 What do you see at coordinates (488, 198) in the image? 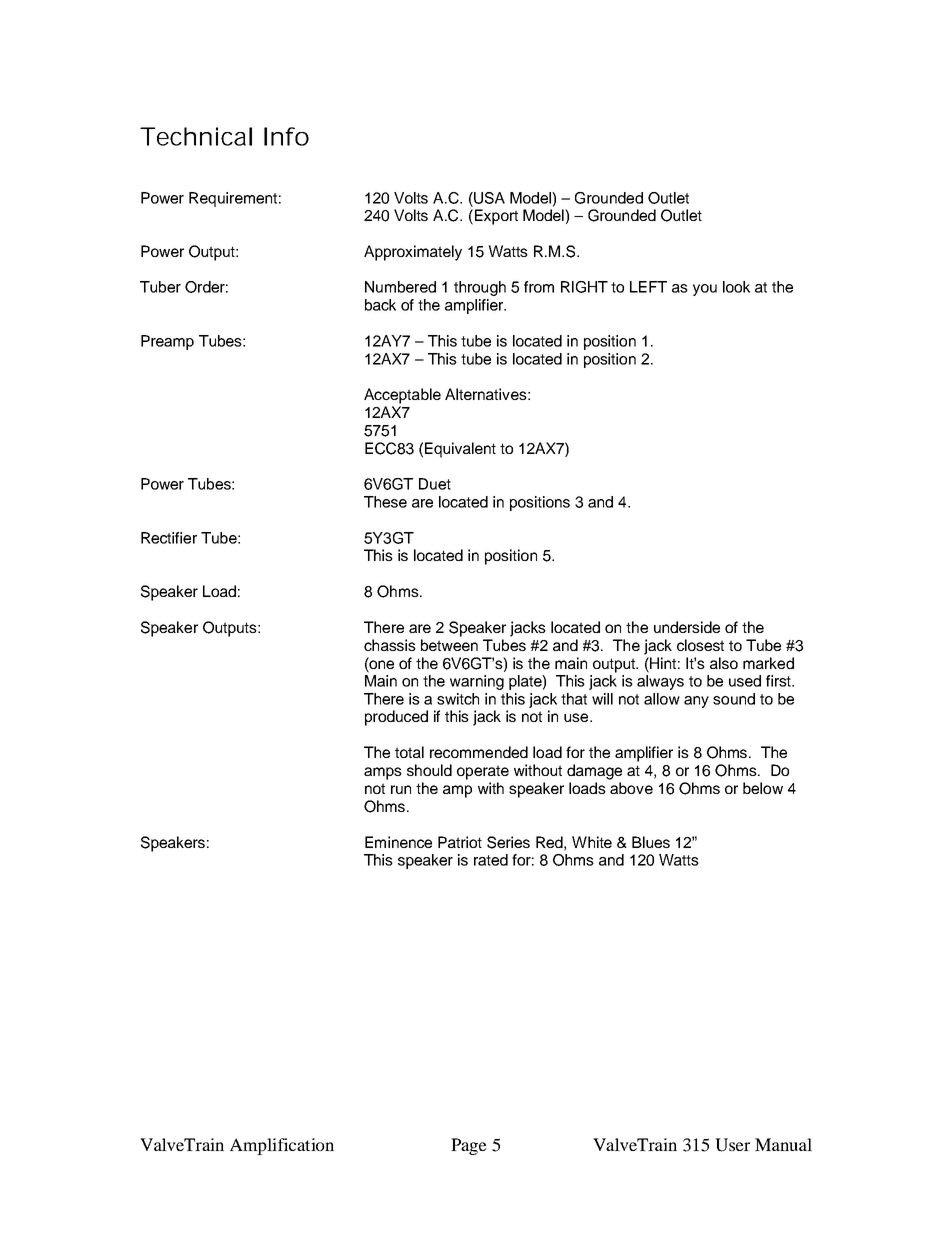
I see `USA` at bounding box center [488, 198].
